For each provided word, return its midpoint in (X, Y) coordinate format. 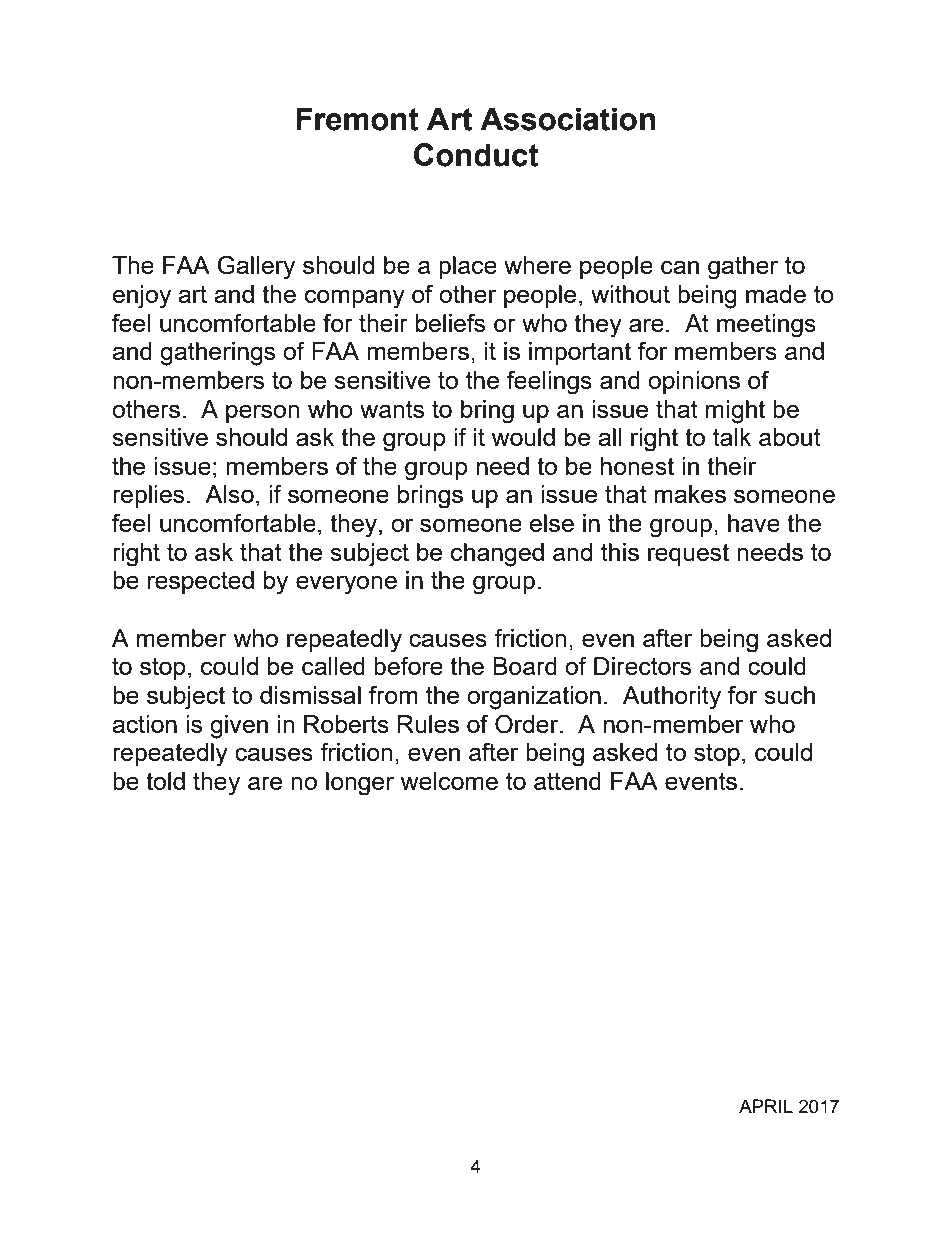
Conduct (476, 155)
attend (567, 781)
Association (567, 119)
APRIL (766, 1106)
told (165, 781)
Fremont (357, 119)
